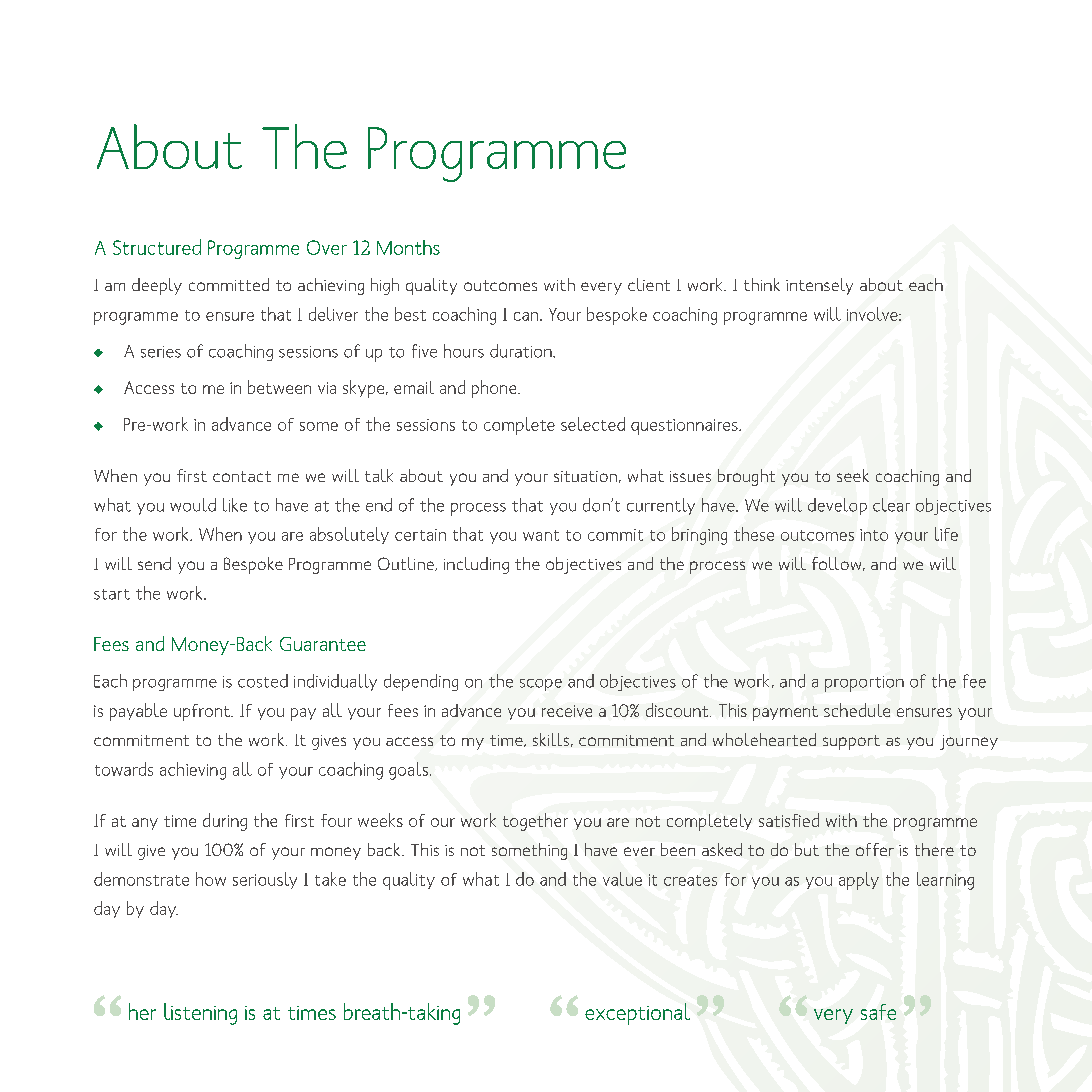 Image resolution: width=1092 pixels, height=1092 pixels. Describe the element at coordinates (203, 712) in the screenshot. I see `upfront` at that location.
